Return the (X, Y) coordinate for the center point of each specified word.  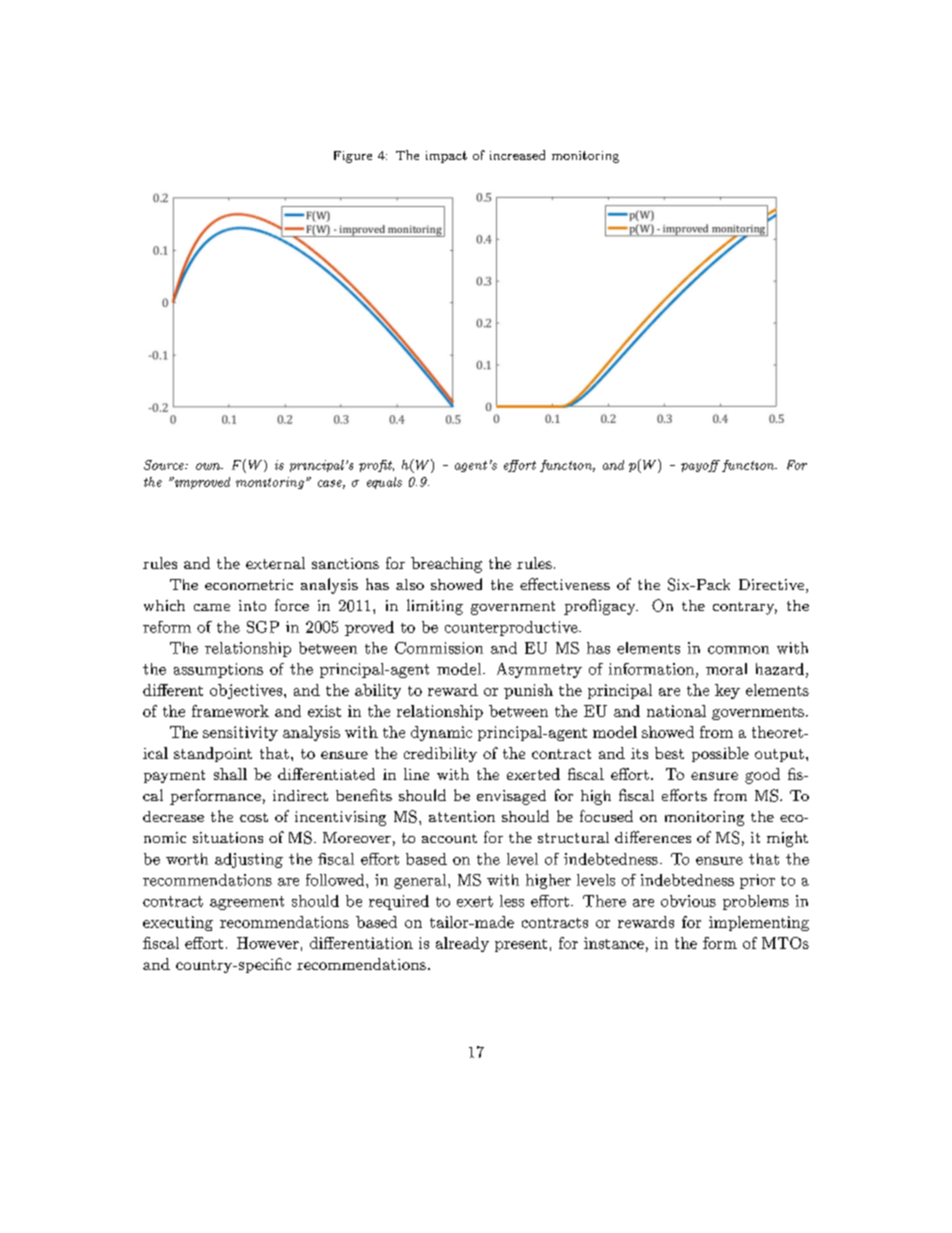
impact (446, 157)
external (275, 563)
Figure (353, 157)
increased (517, 155)
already (462, 944)
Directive (771, 584)
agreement (247, 903)
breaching (446, 565)
